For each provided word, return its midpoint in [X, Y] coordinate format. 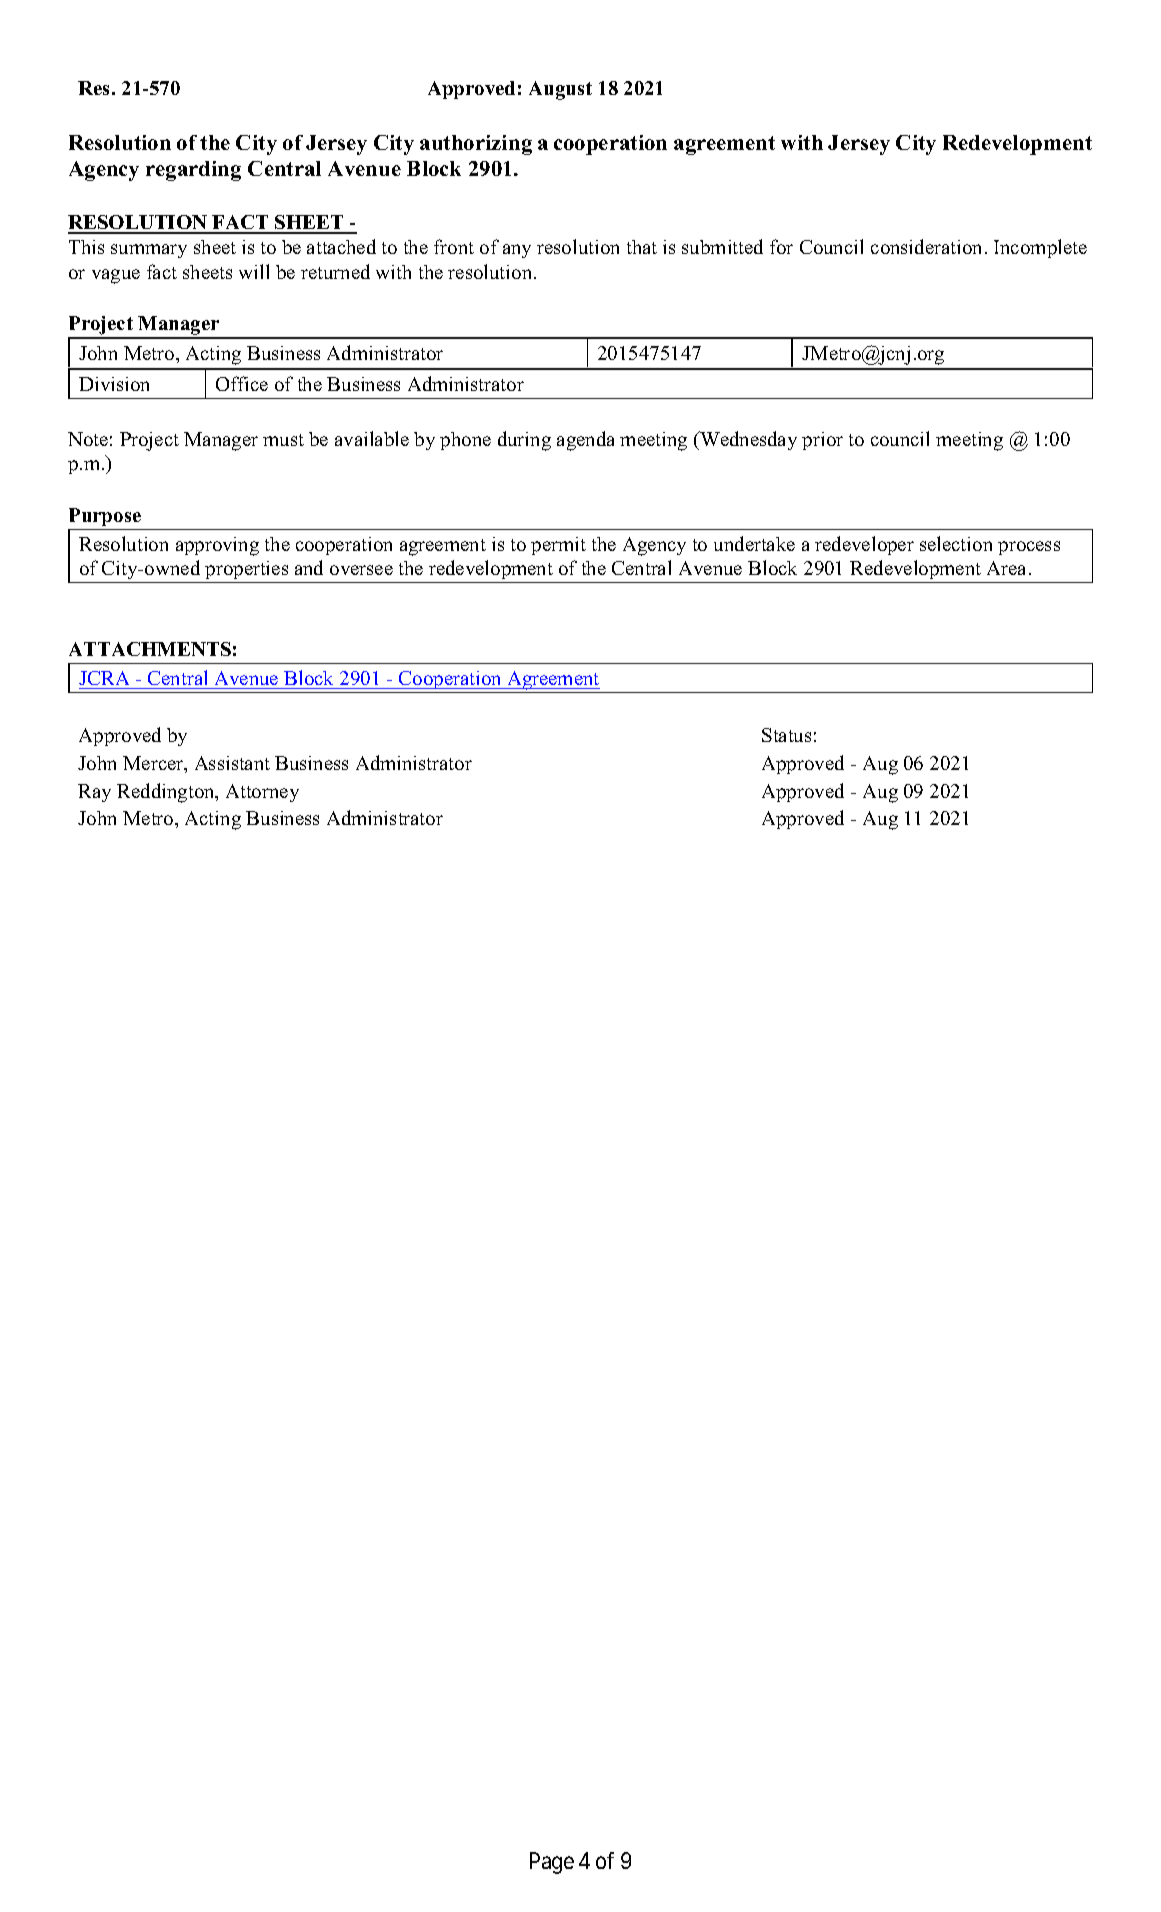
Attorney [262, 793]
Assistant [232, 763]
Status [786, 735]
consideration [928, 246]
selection [956, 543]
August [560, 90]
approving [217, 546]
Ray [94, 793]
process [1029, 548]
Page [552, 1863]
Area [1006, 568]
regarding [193, 171]
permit [558, 546]
